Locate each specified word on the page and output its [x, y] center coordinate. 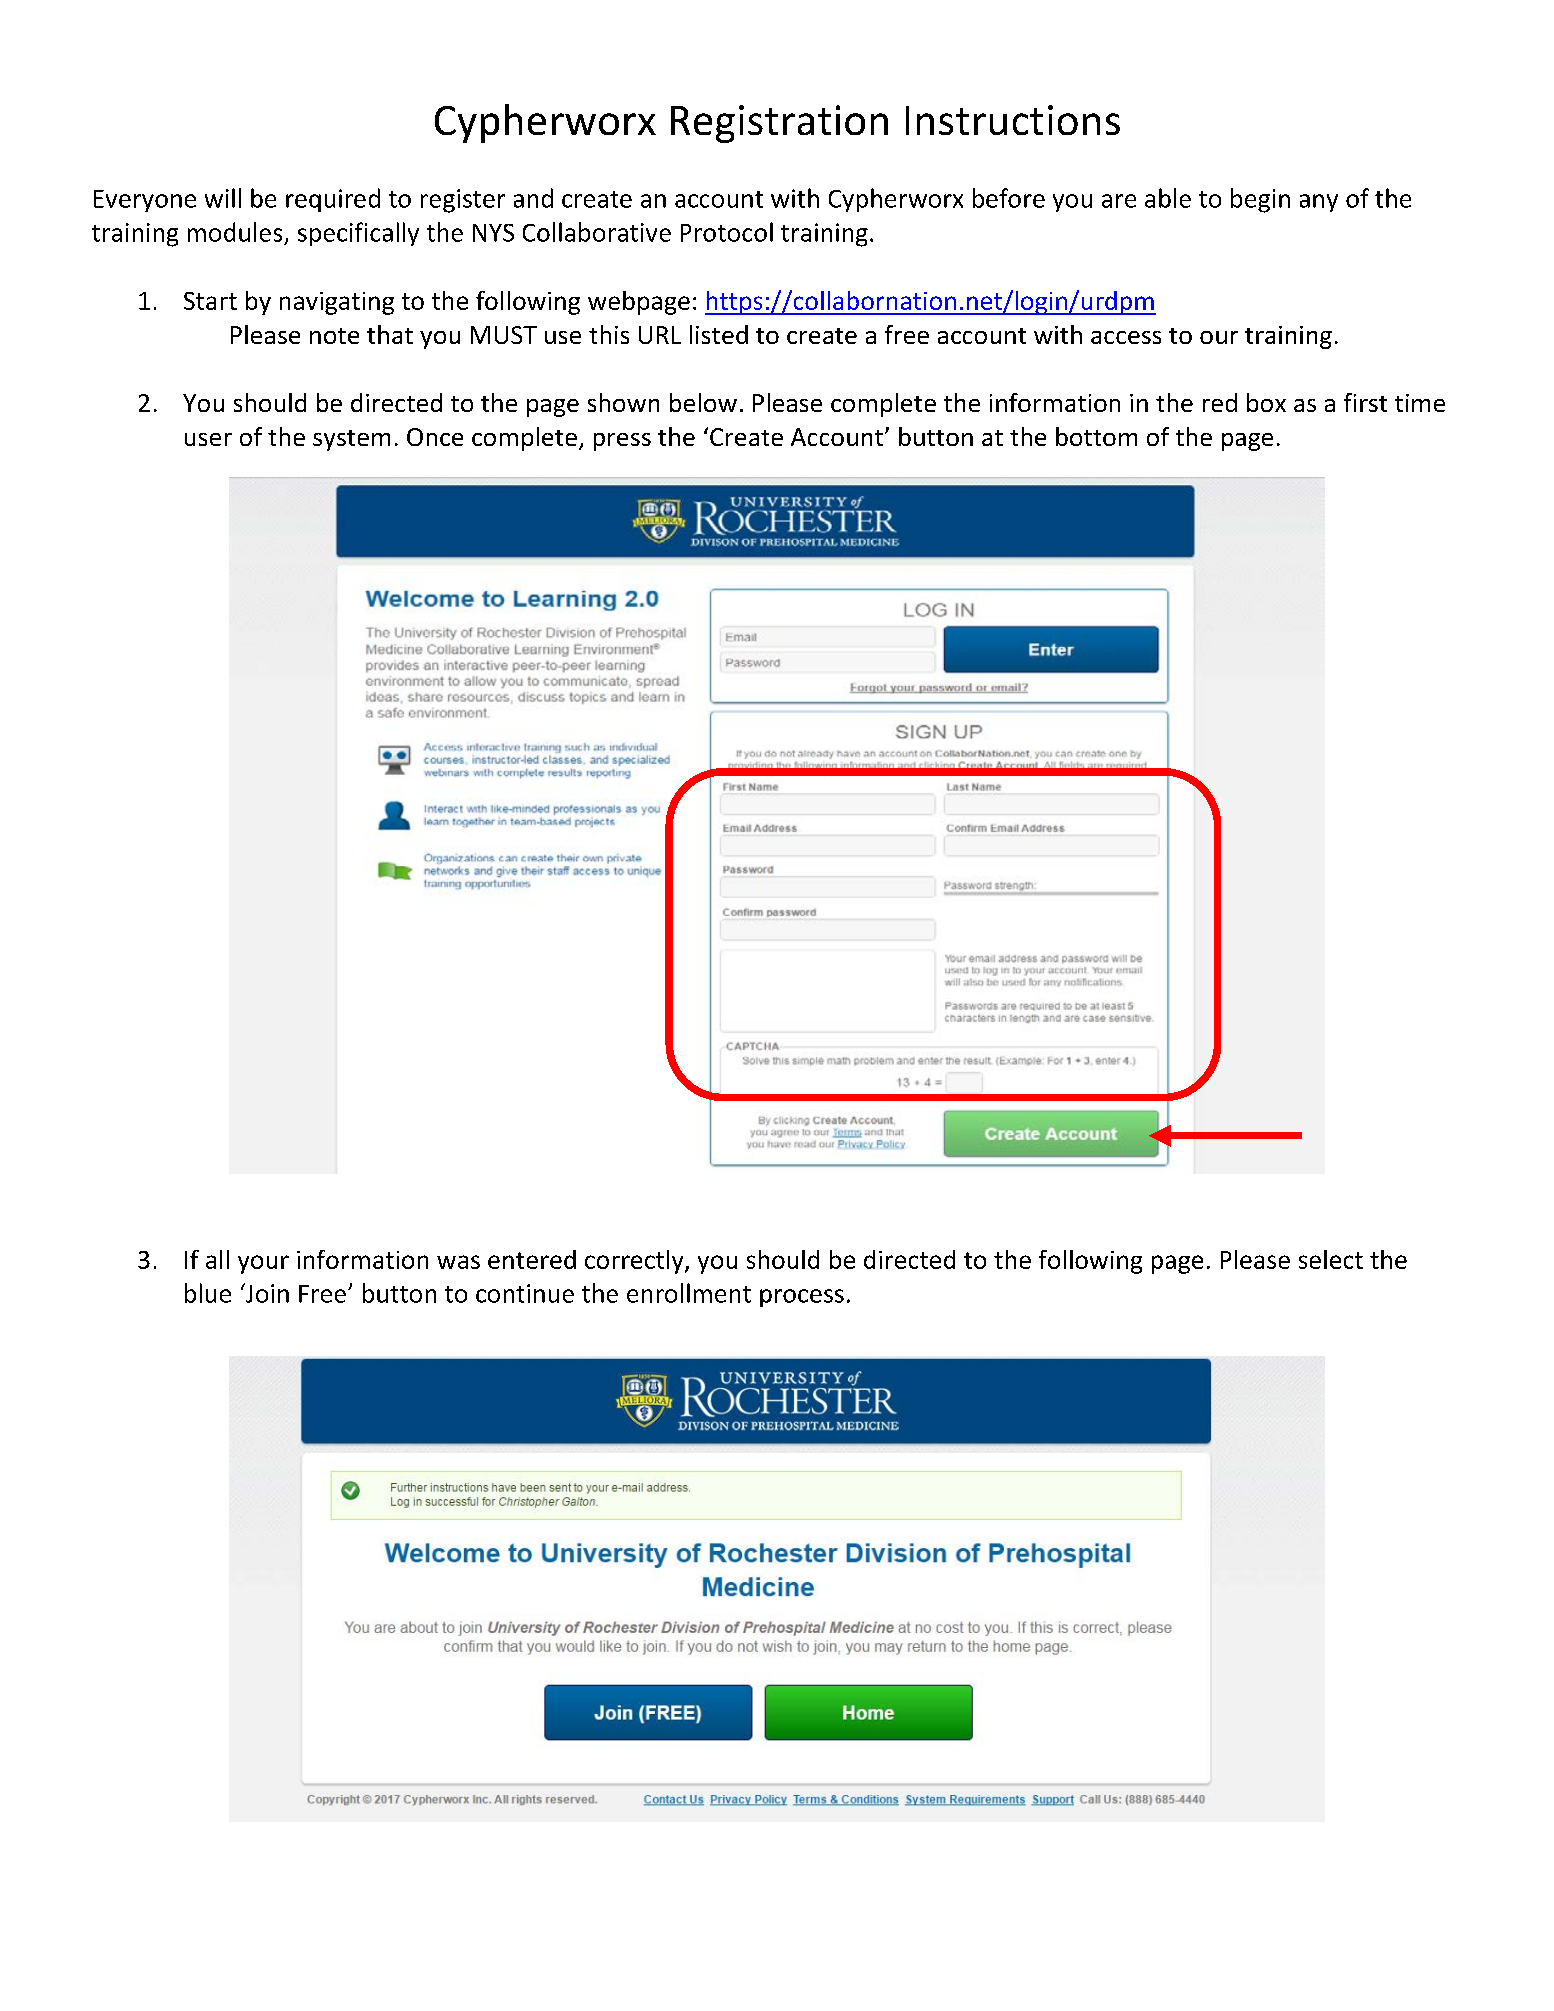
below [703, 402]
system [351, 440]
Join [266, 1293]
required [333, 200]
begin [1260, 200]
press [622, 442]
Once [435, 437]
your [263, 1264]
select [1331, 1259]
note [334, 336]
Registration [779, 124]
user [208, 439]
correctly [635, 1262]
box [1266, 402]
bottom [1096, 436]
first [1365, 402]
